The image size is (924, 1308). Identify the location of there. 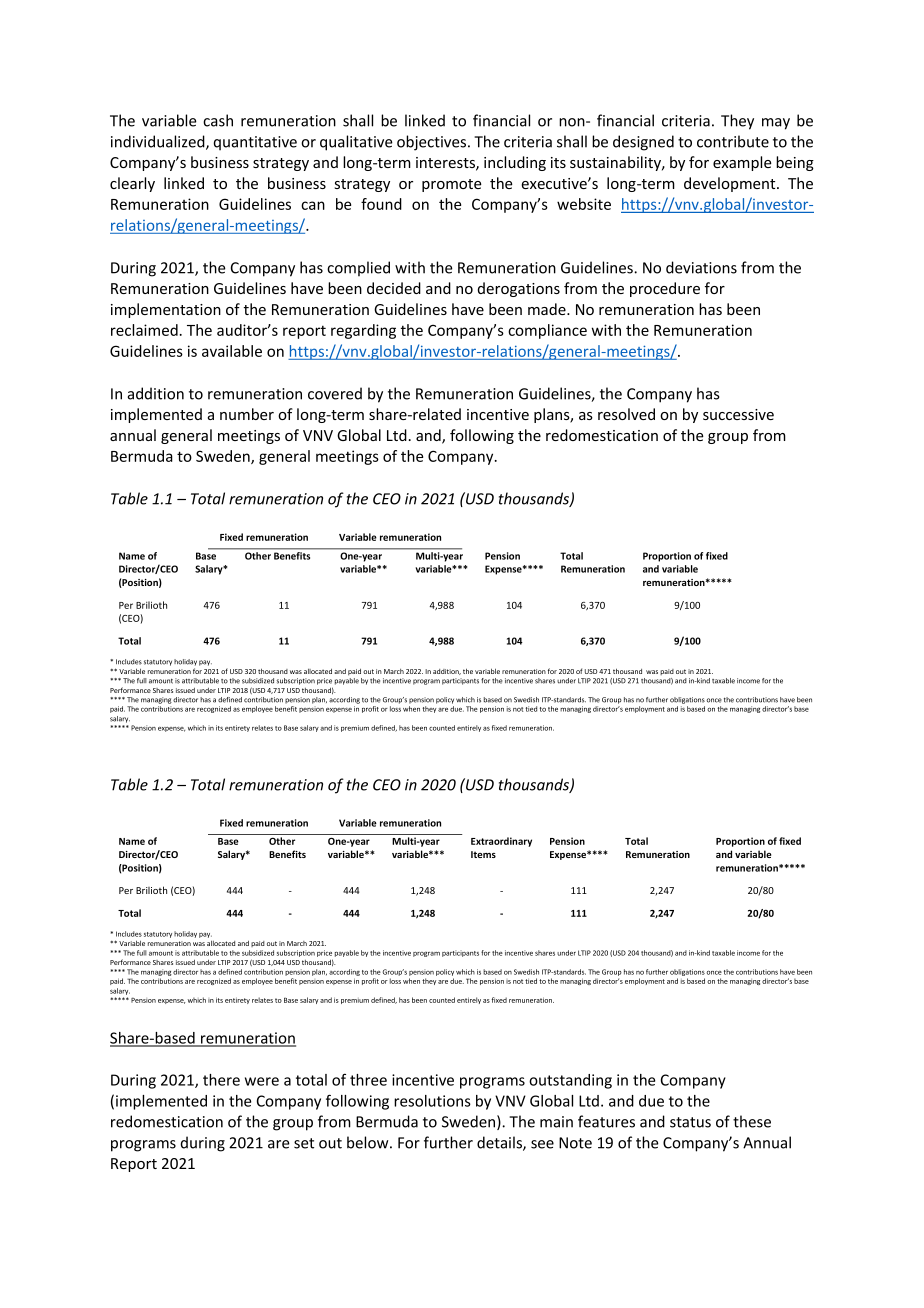
(221, 1080).
